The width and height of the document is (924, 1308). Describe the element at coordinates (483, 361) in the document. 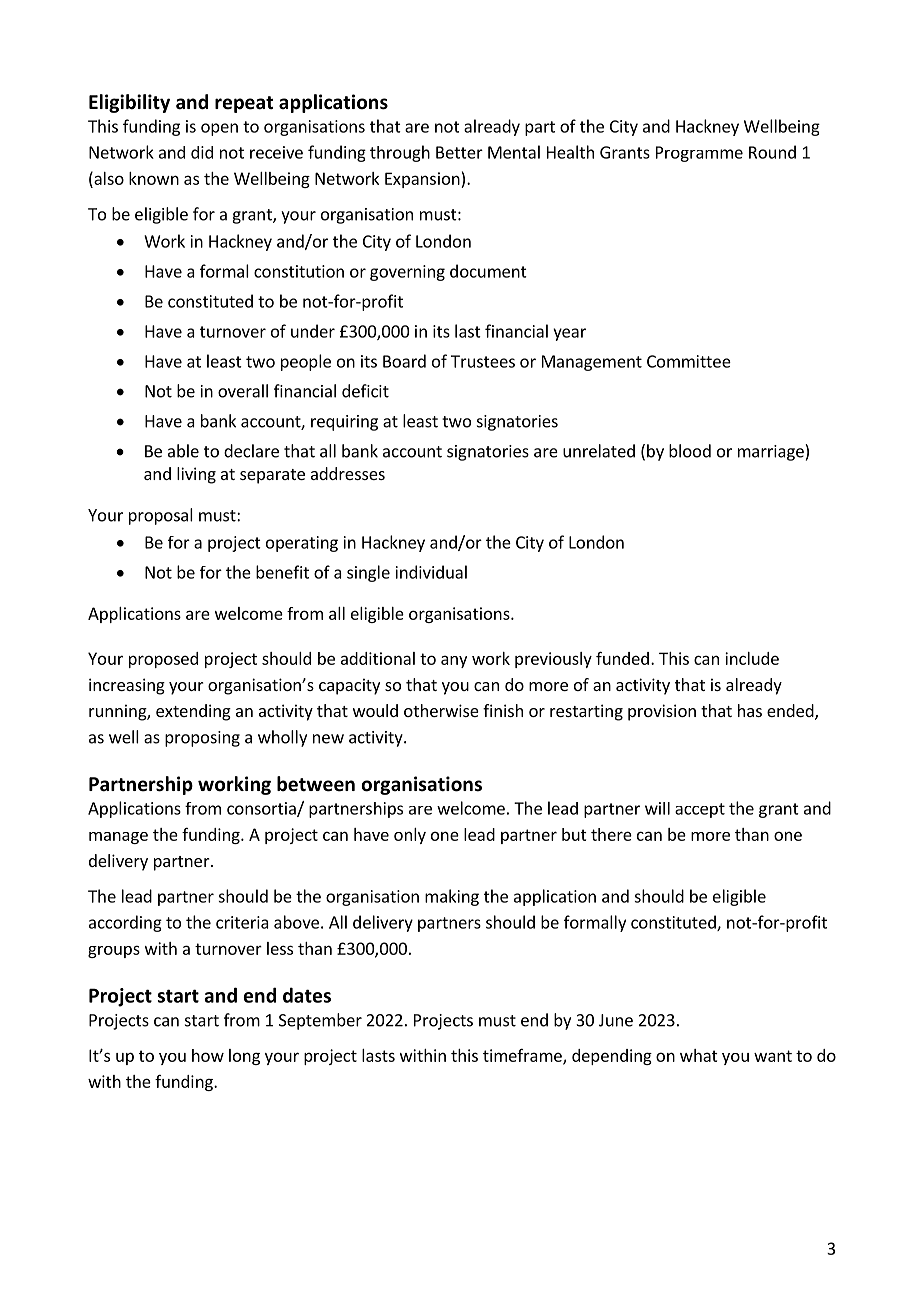

I see `Trustees` at that location.
